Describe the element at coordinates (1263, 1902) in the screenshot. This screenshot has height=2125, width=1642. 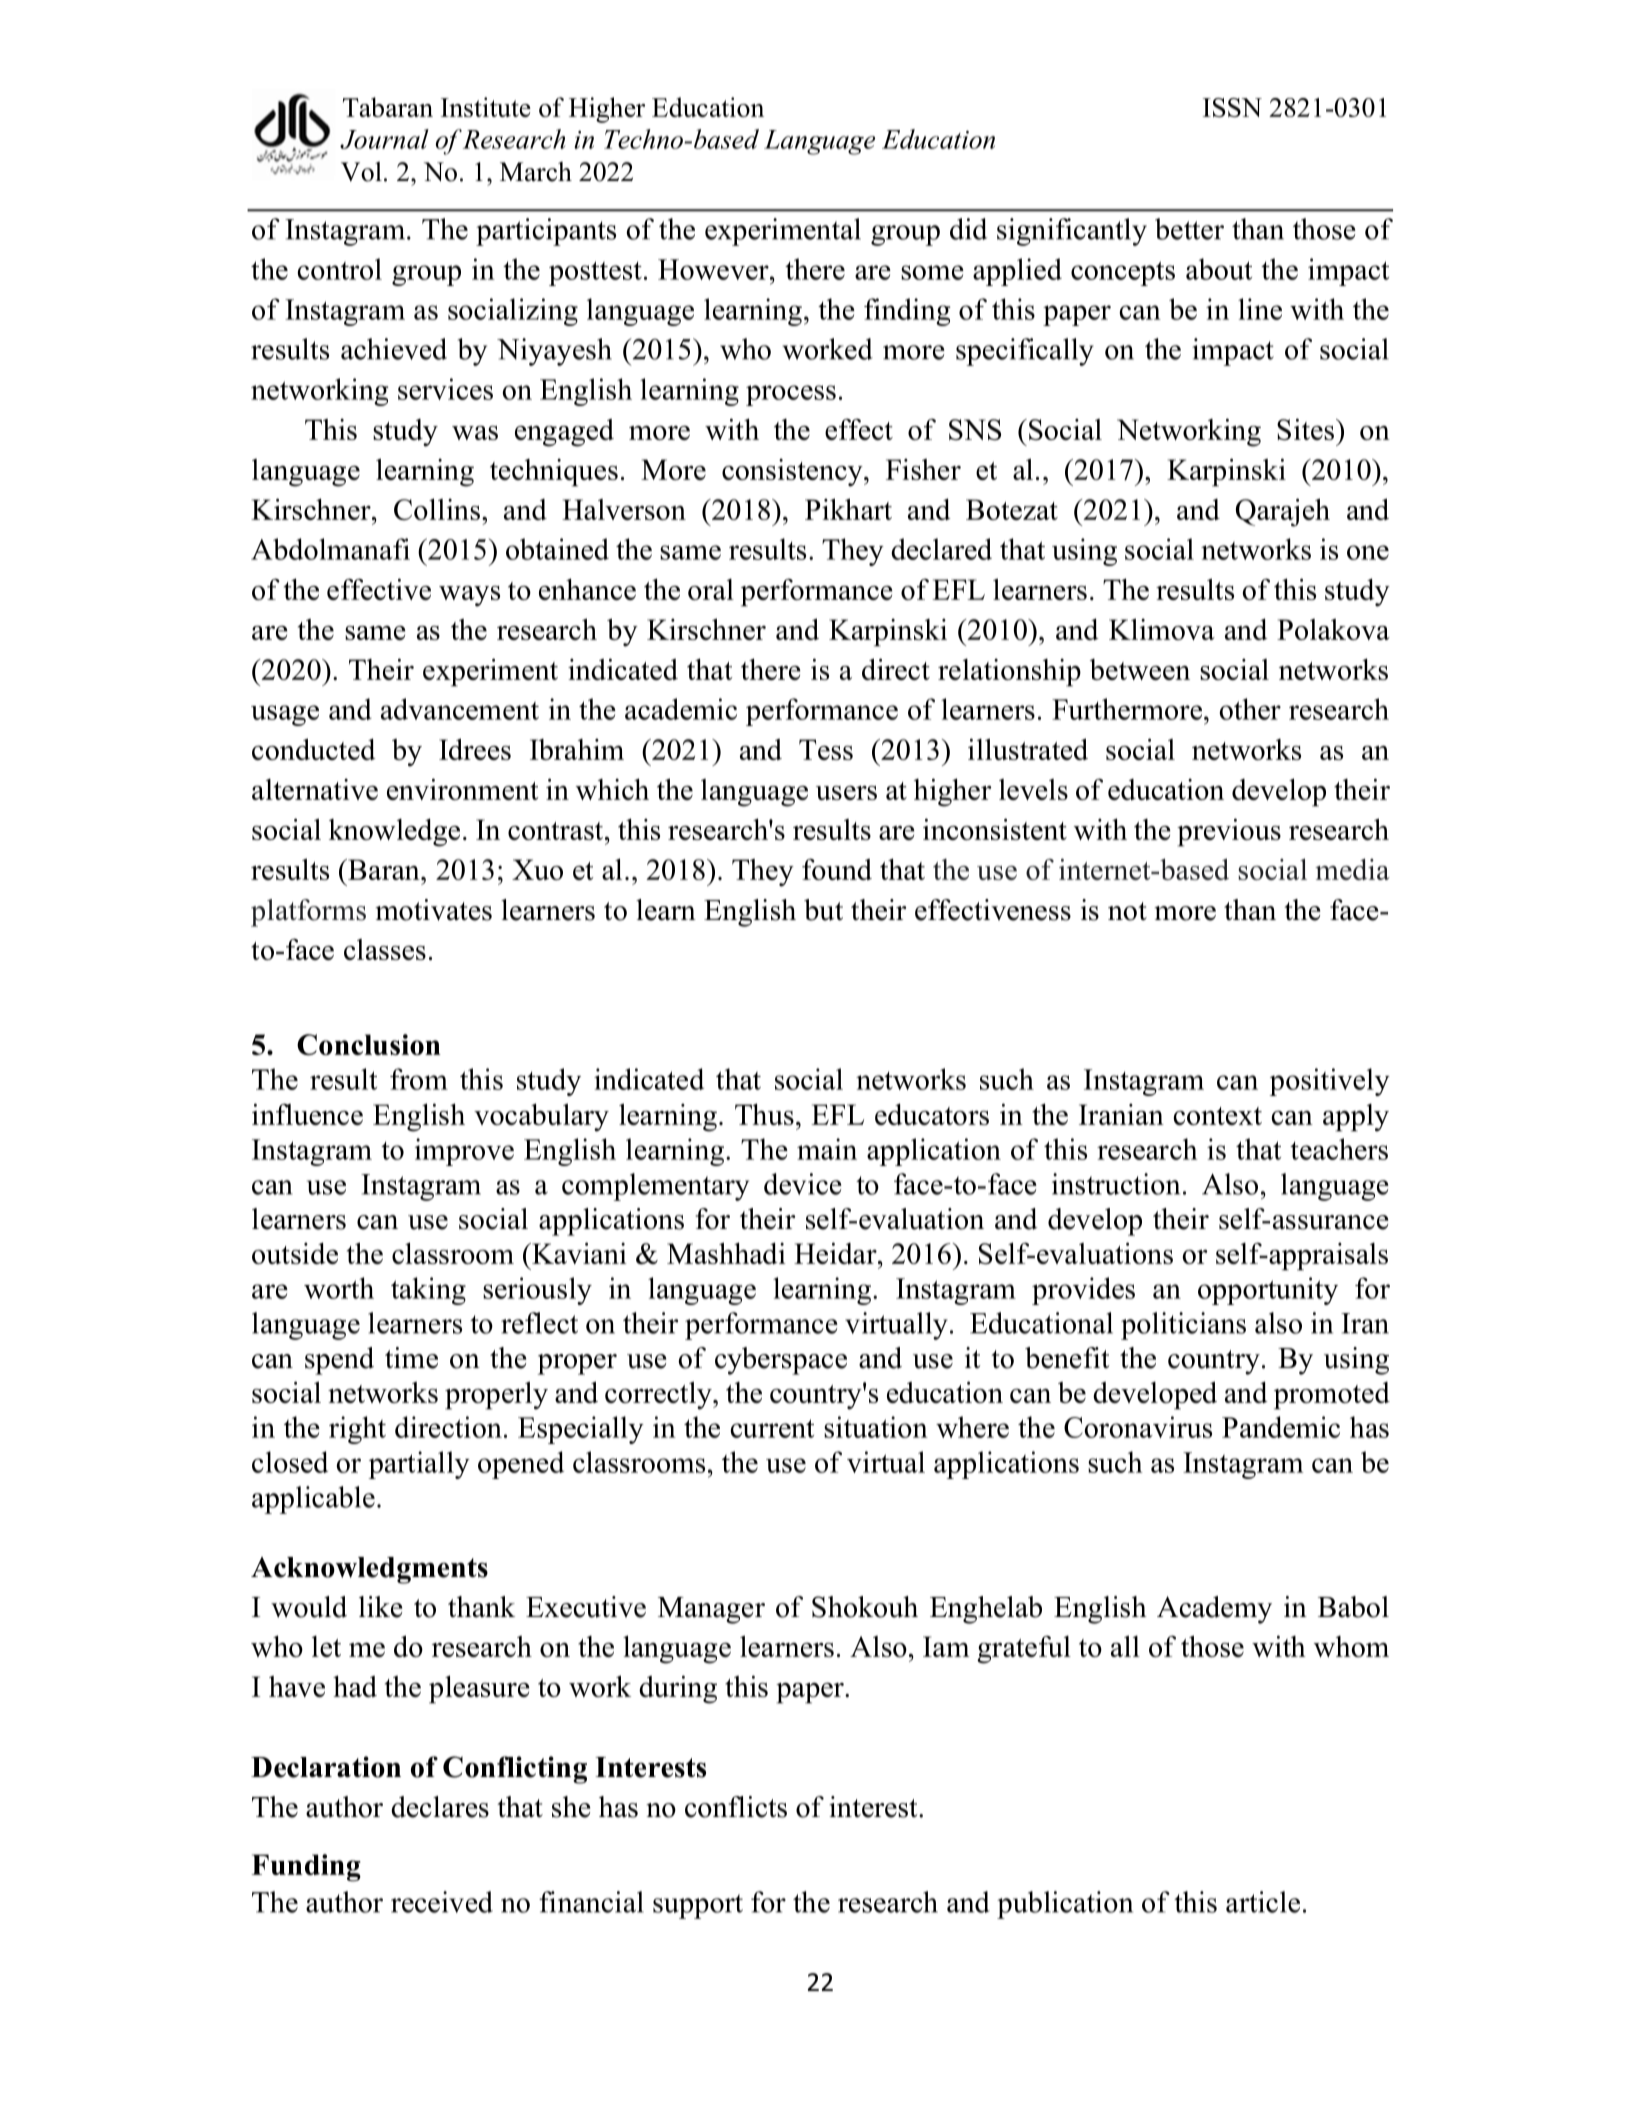
I see `article` at that location.
